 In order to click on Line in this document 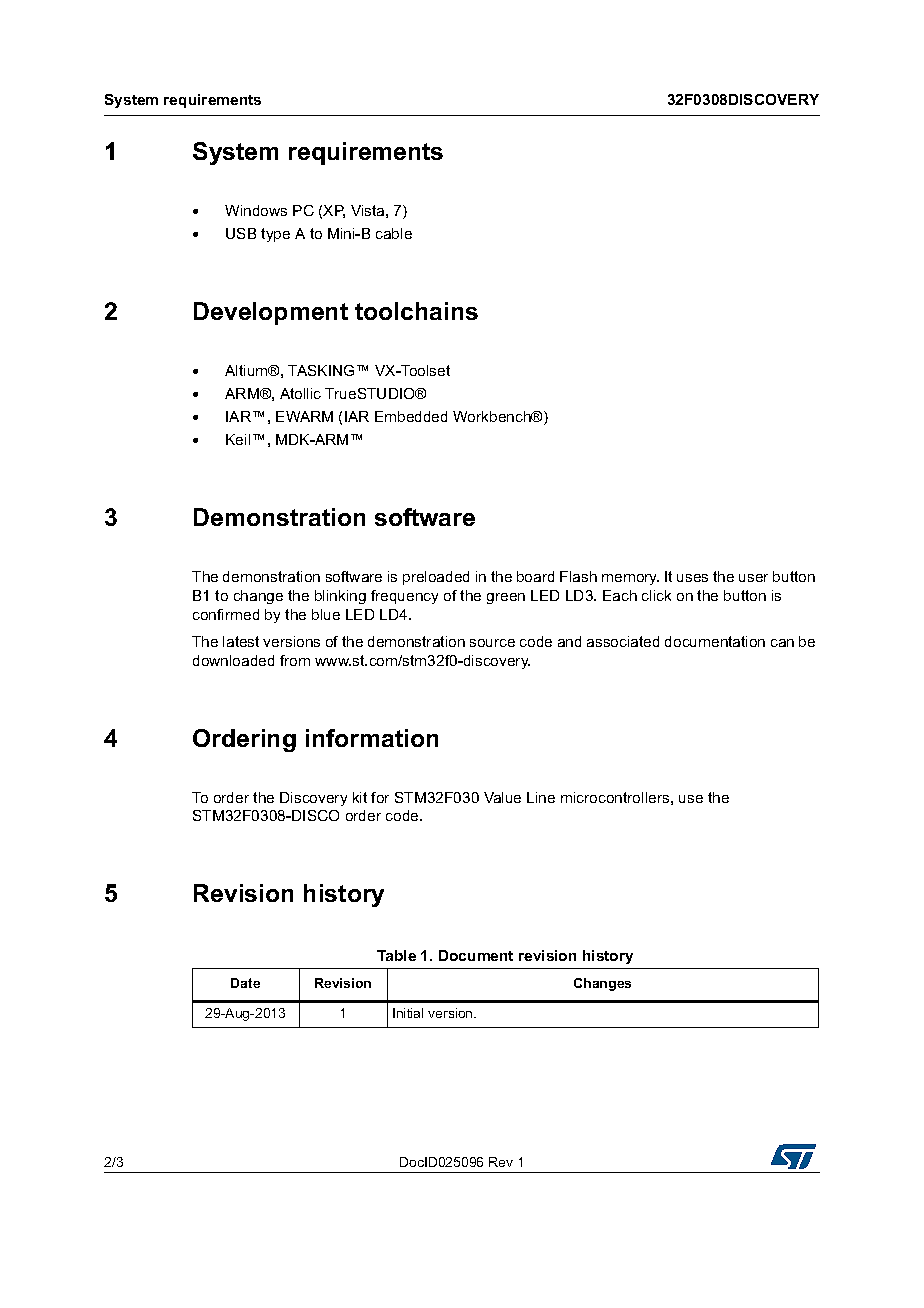, I will do `click(541, 797)`.
